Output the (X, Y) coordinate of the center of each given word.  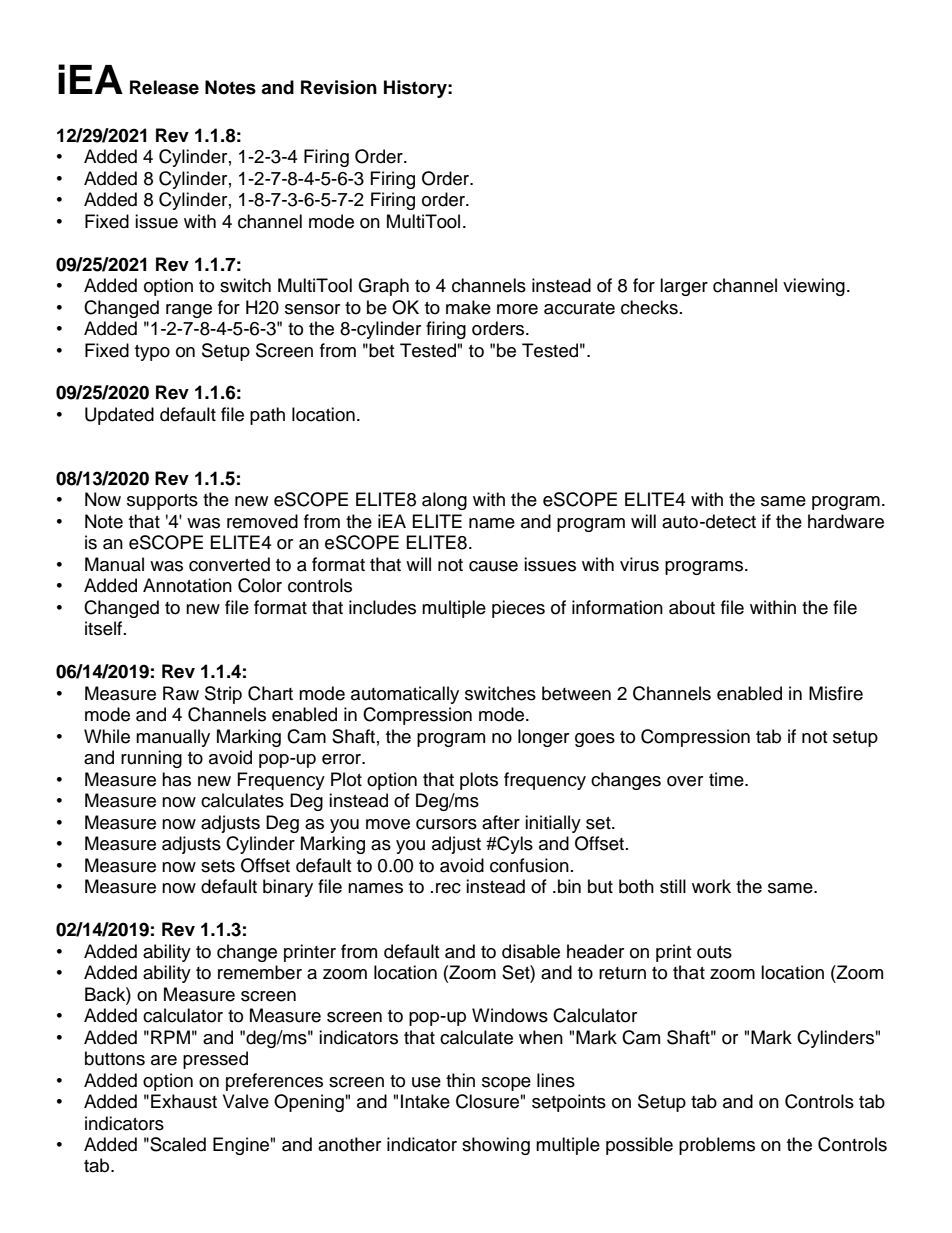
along (444, 501)
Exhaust (184, 1101)
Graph (383, 287)
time (727, 779)
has (176, 779)
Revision (339, 87)
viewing (814, 287)
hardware (846, 521)
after (501, 822)
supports (162, 502)
